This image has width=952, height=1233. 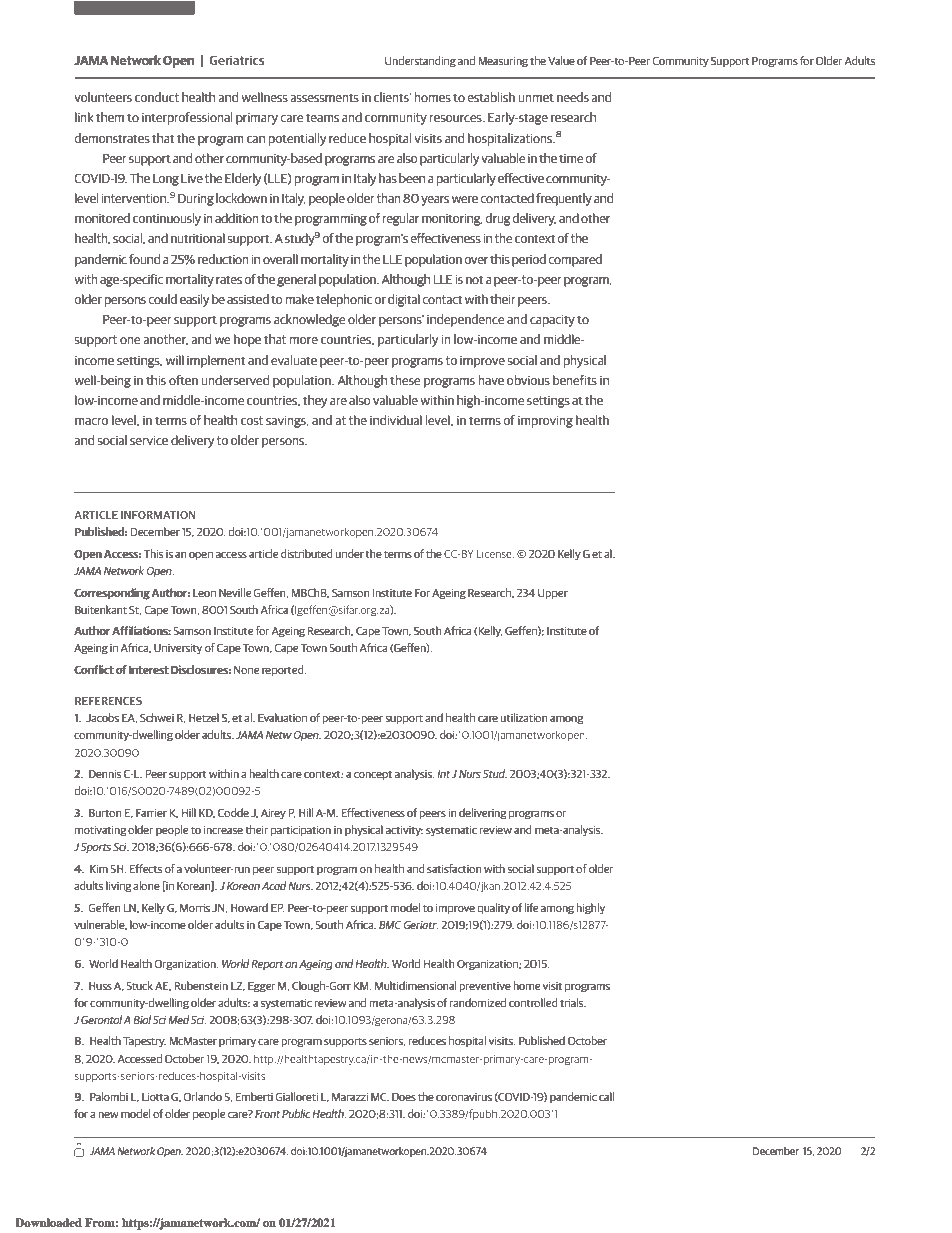 I want to click on Public, so click(x=296, y=1113).
